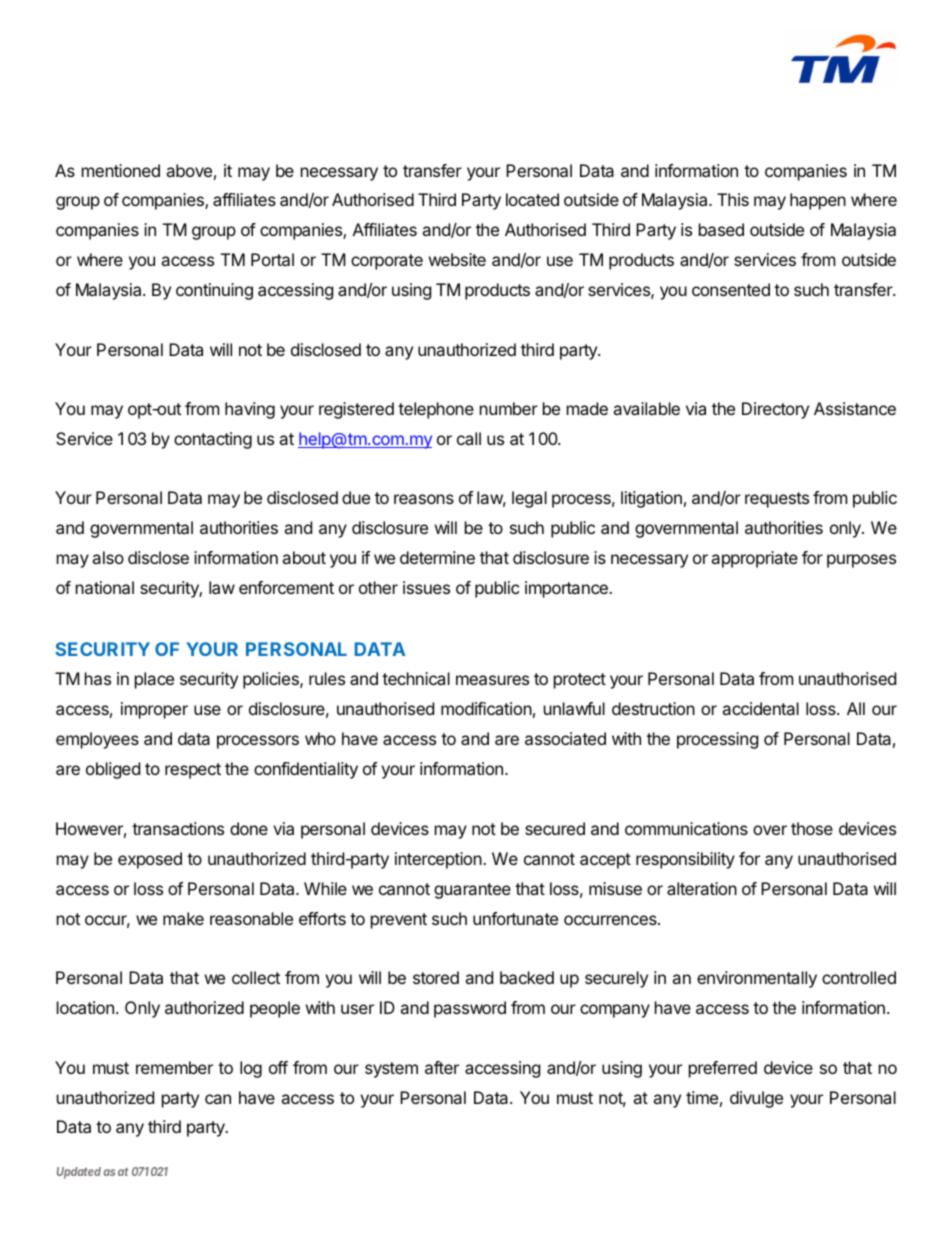 The height and width of the screenshot is (1233, 952). What do you see at coordinates (442, 1067) in the screenshot?
I see `after` at bounding box center [442, 1067].
